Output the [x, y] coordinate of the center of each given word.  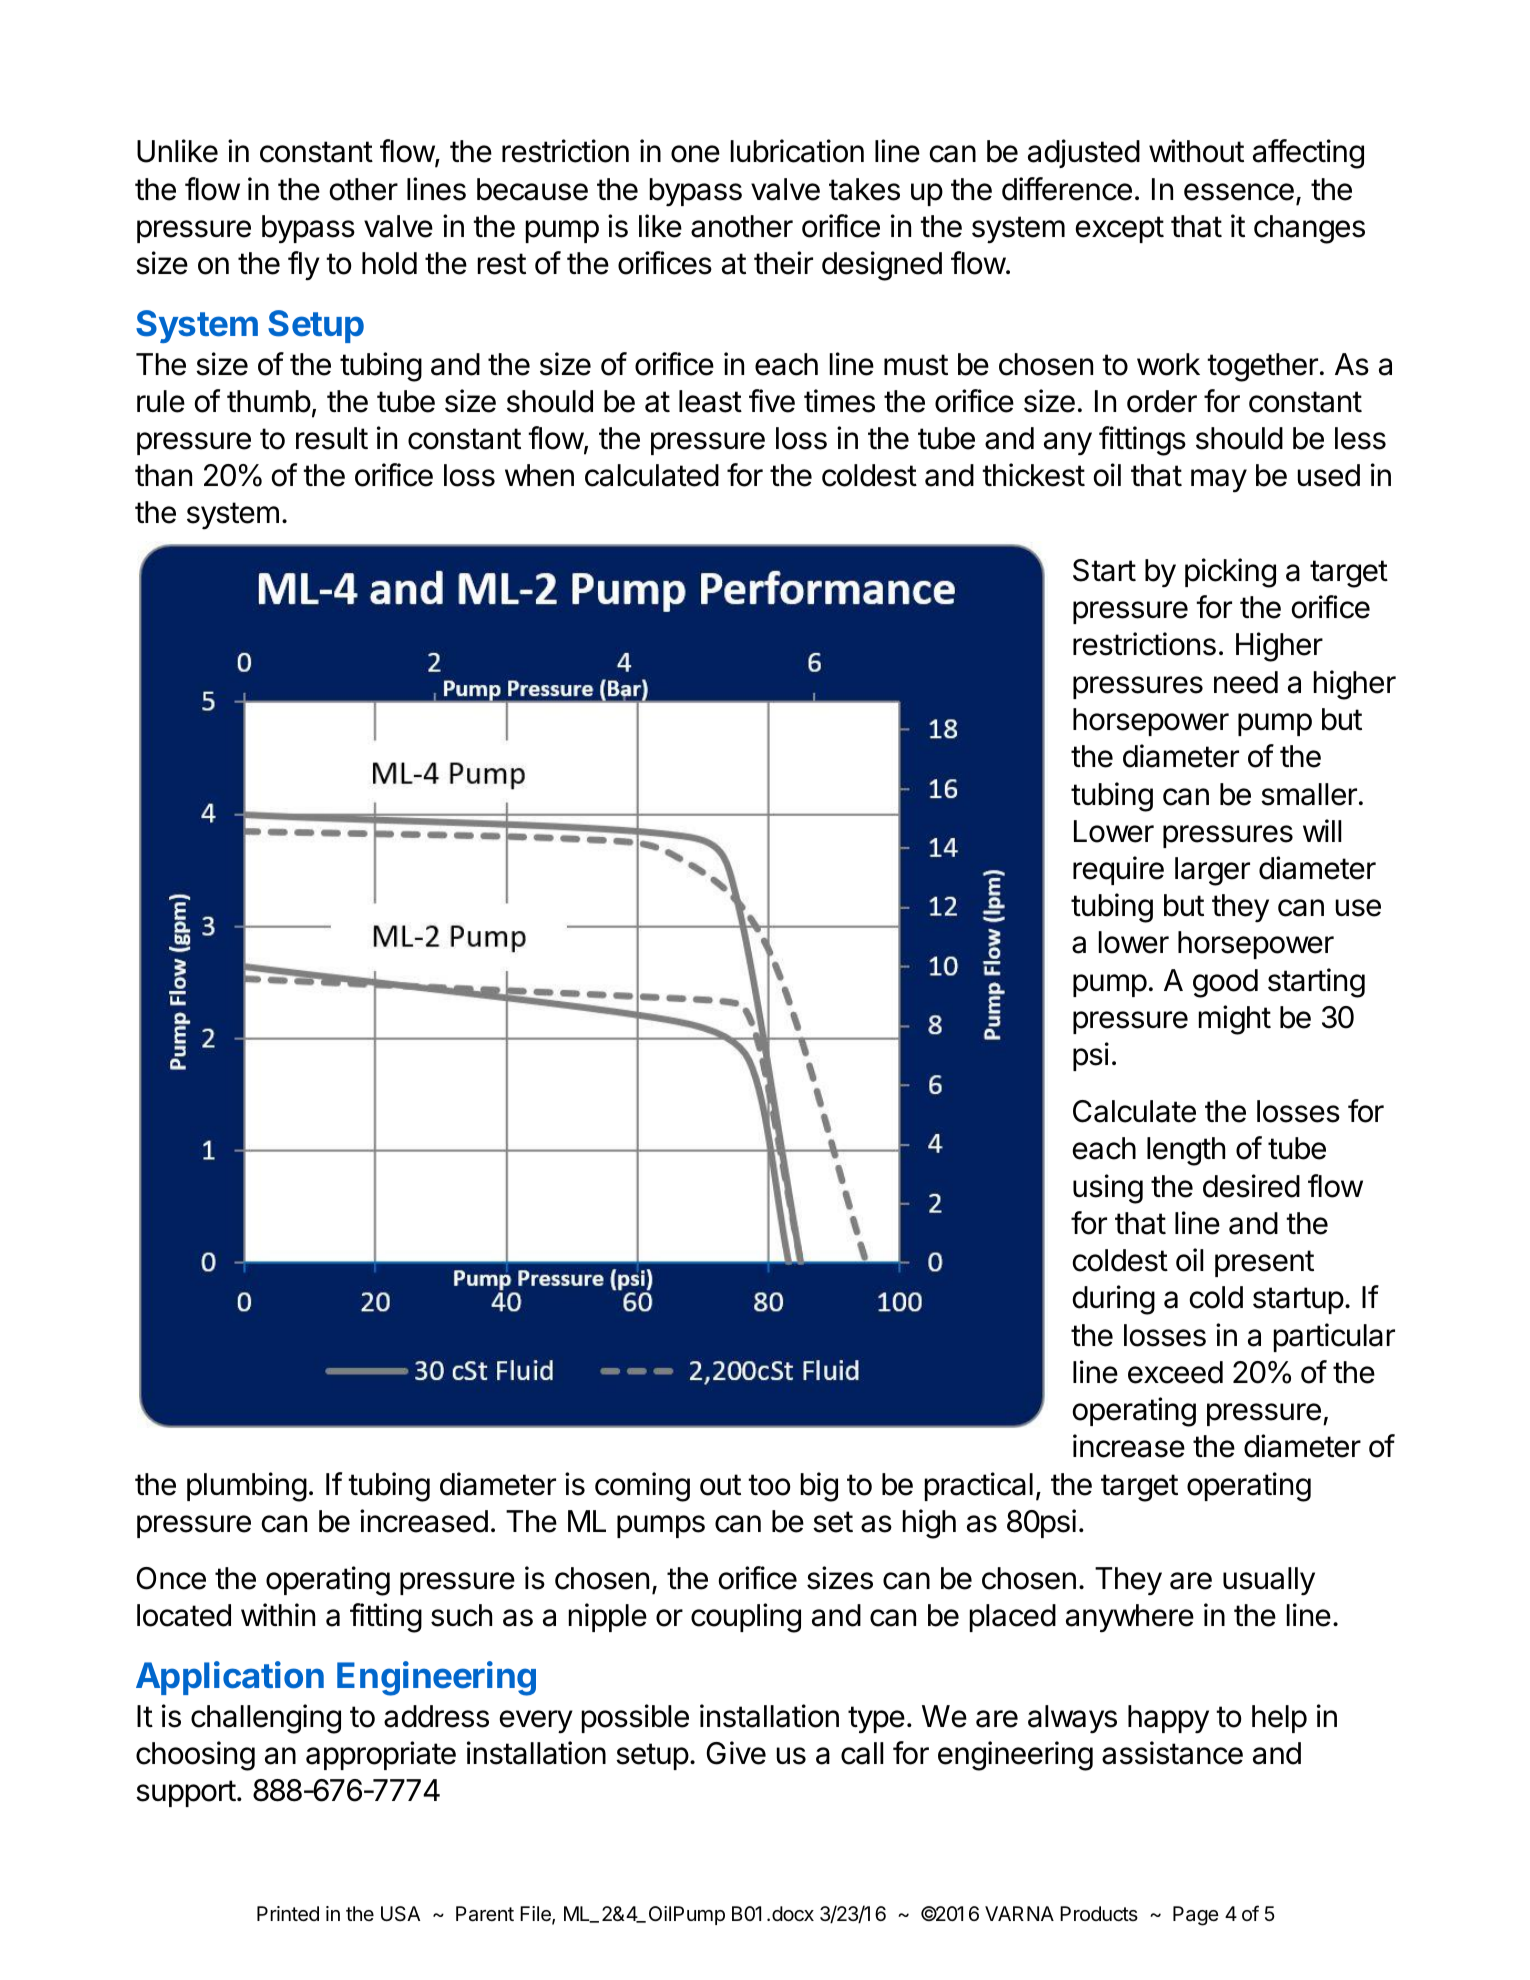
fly [304, 266]
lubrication [797, 151]
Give [736, 1753]
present [1264, 1263]
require [1118, 870]
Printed [288, 1914]
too [769, 1485]
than [163, 475]
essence [1239, 192]
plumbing [247, 1487]
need [1246, 682]
